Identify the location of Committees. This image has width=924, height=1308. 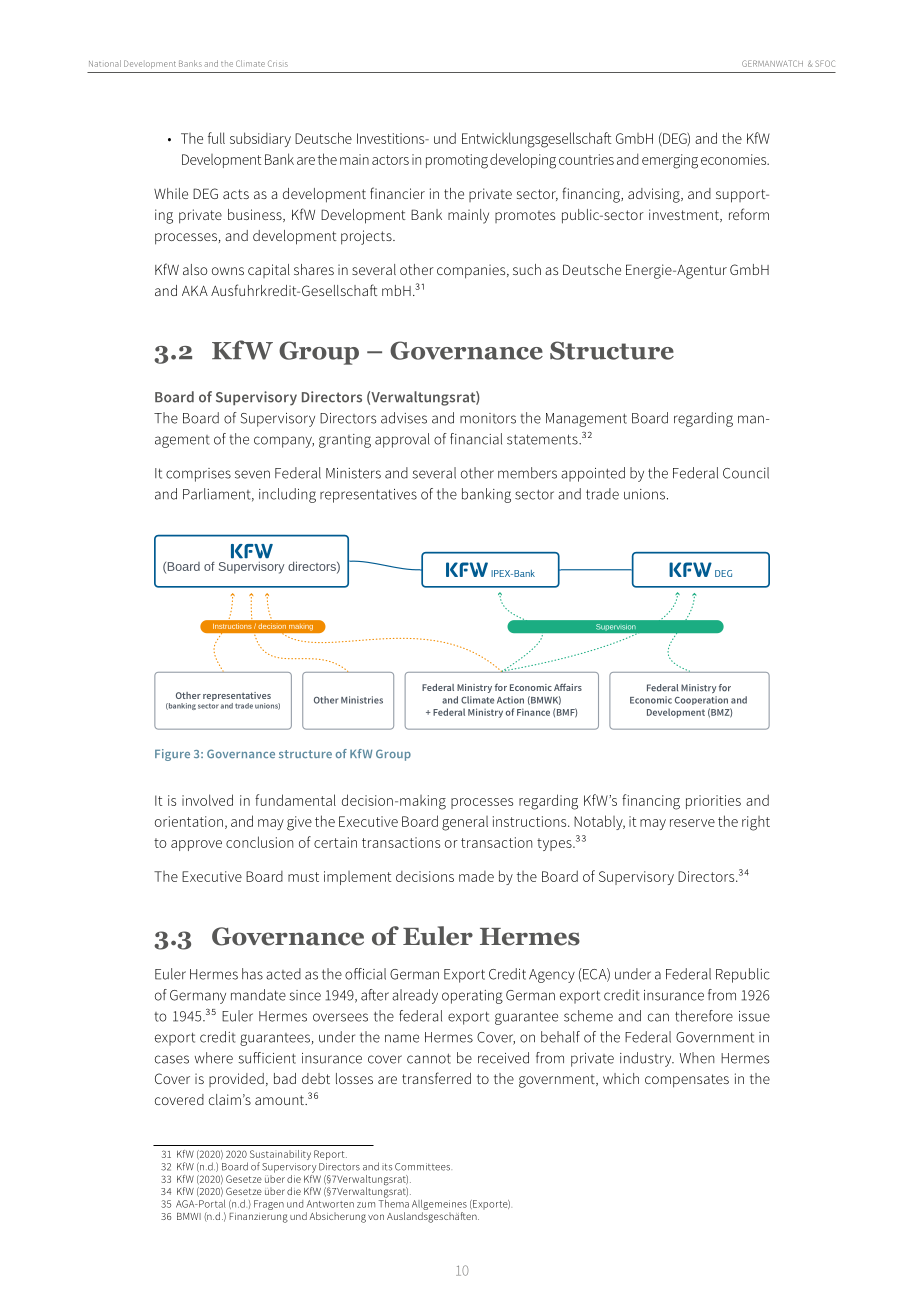
(423, 1167).
